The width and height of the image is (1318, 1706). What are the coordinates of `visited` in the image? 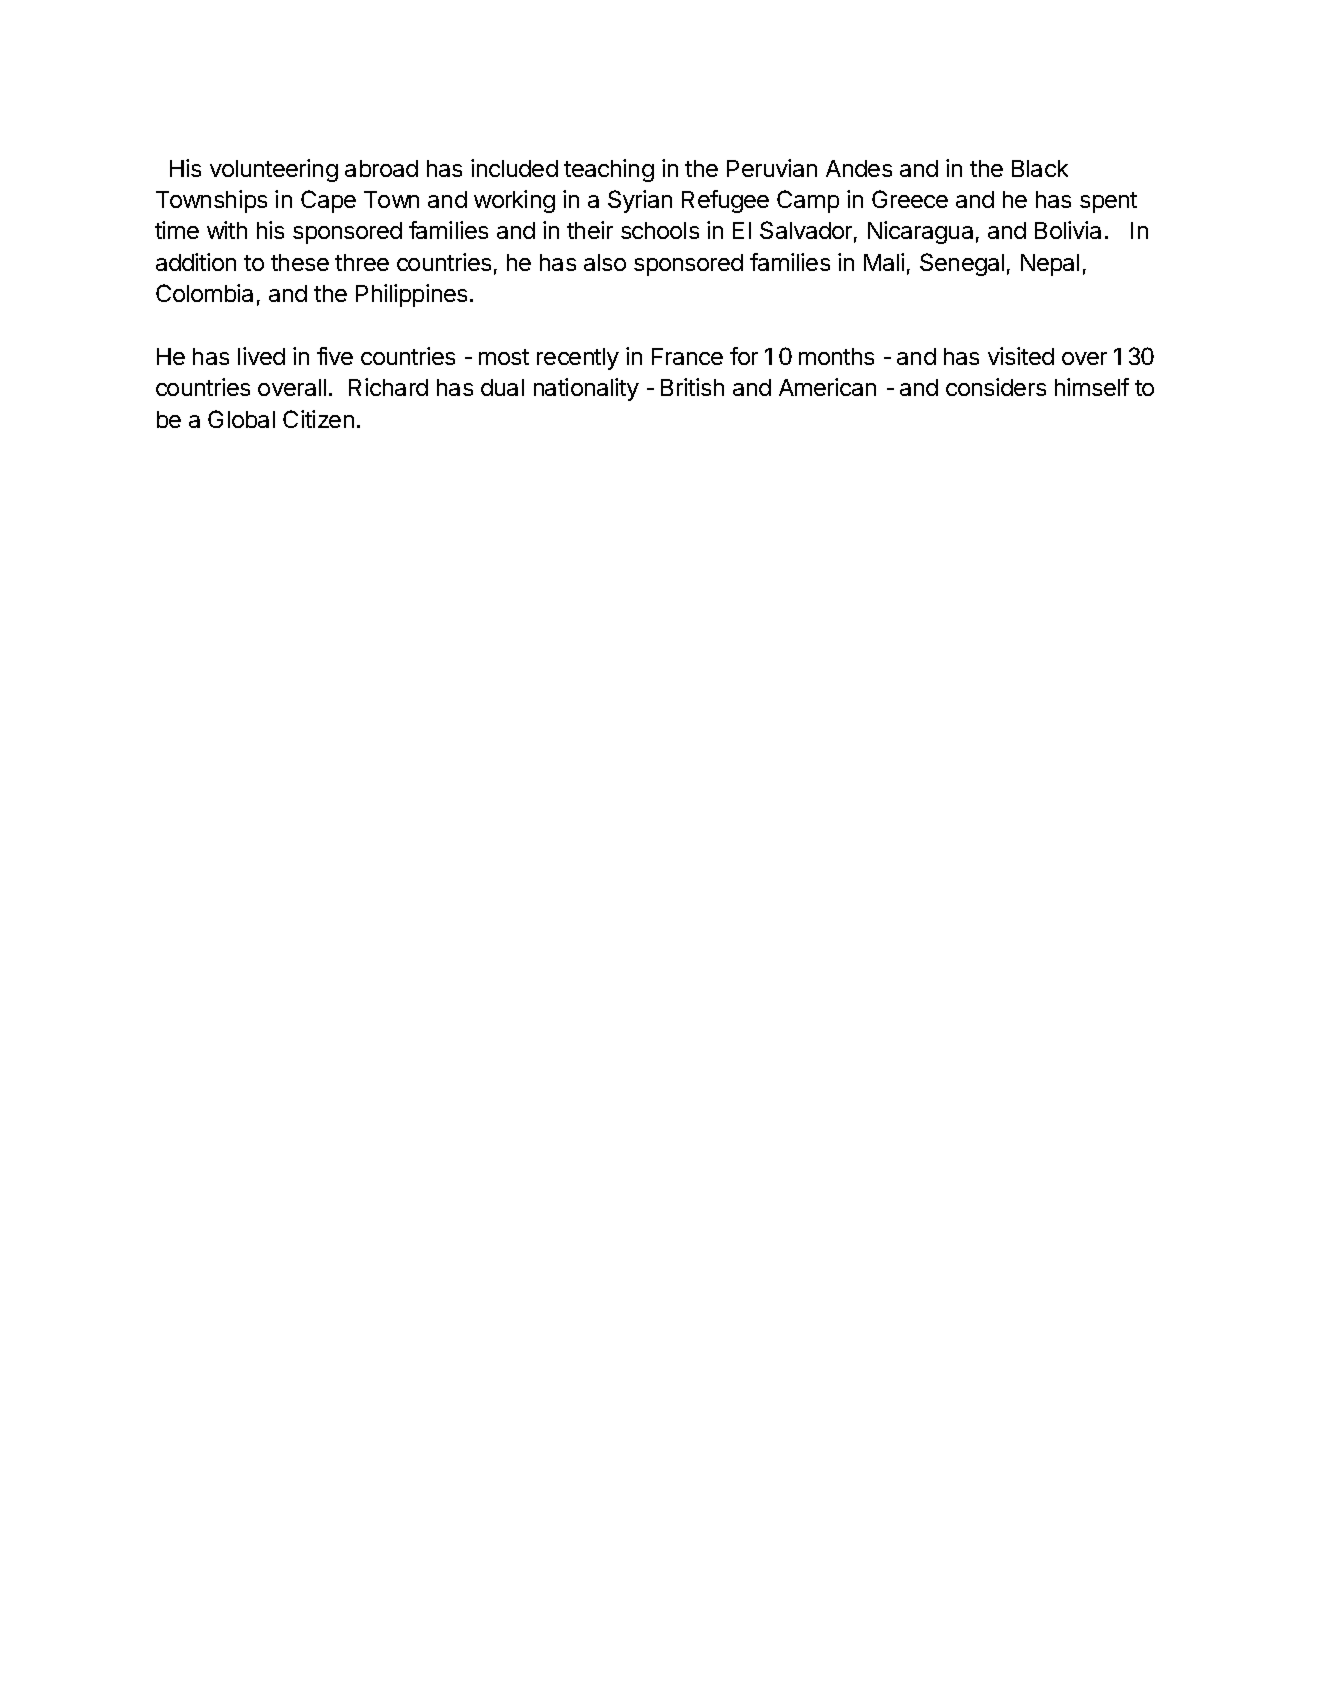 It's located at (1021, 356).
